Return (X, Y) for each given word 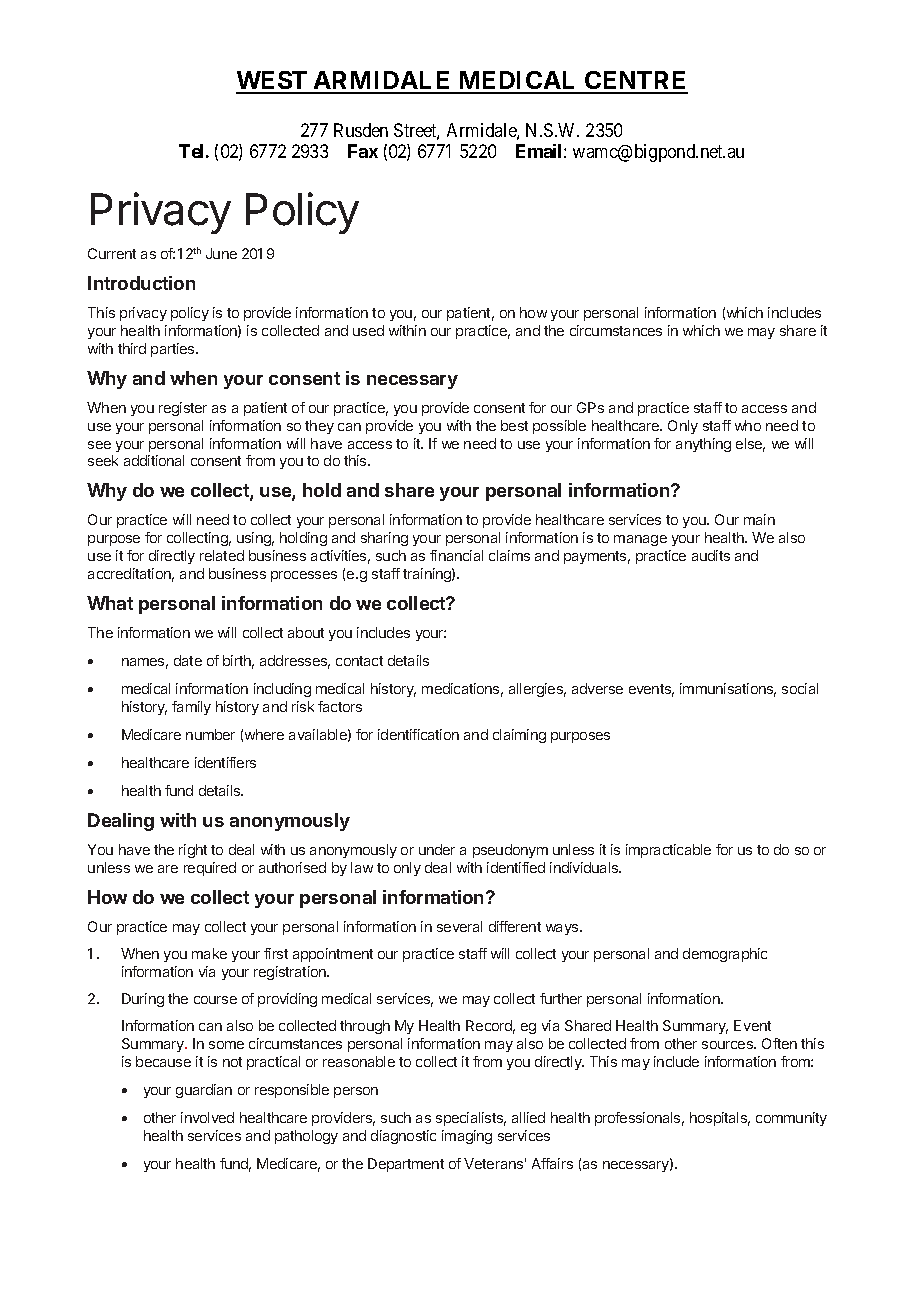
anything (703, 445)
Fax (363, 151)
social (800, 688)
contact (359, 661)
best (514, 425)
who (748, 425)
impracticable (668, 851)
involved (207, 1117)
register (183, 409)
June (221, 253)
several (459, 926)
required (210, 869)
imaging (467, 1137)
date (188, 660)
